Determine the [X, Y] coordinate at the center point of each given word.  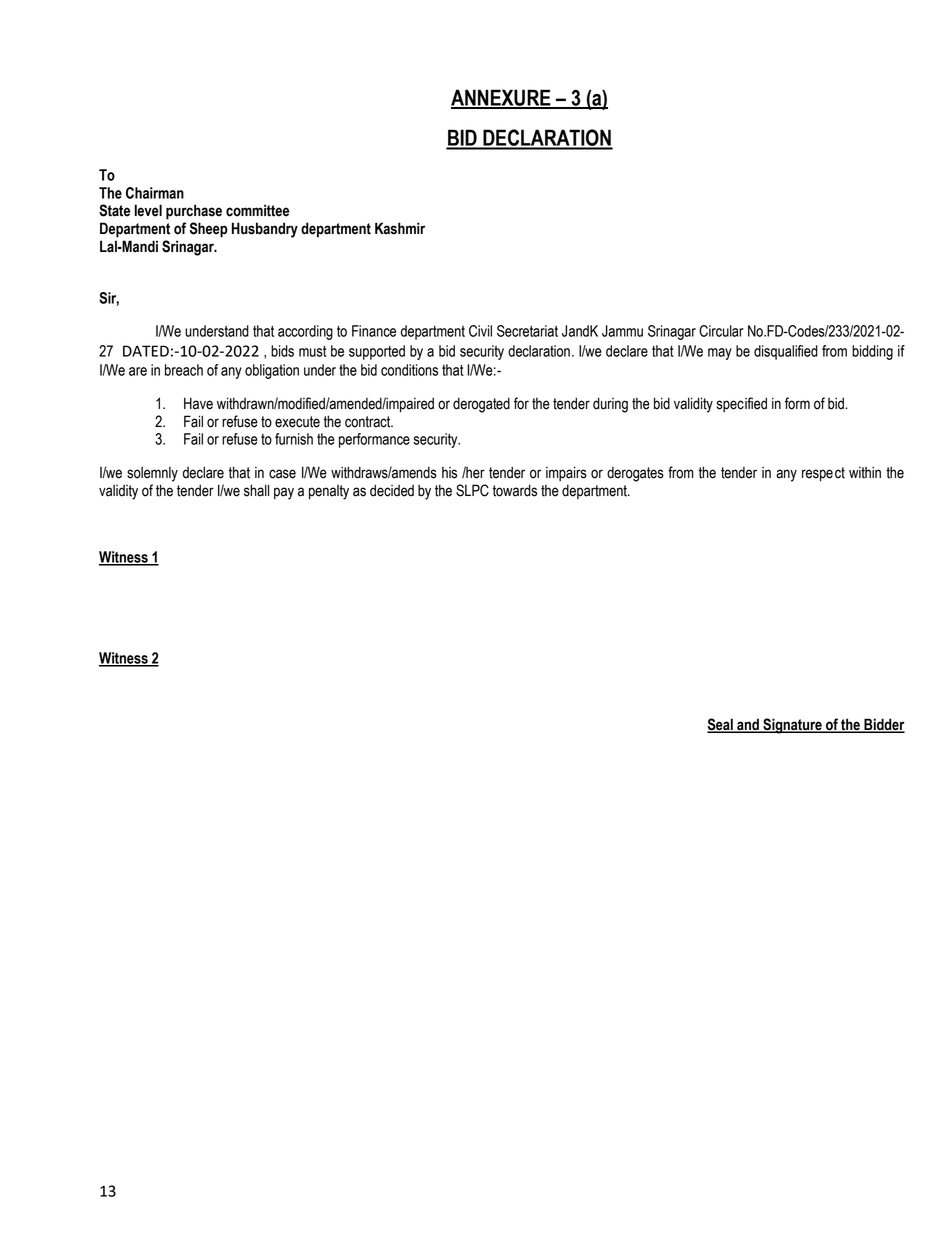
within [865, 473]
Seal [721, 725]
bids [282, 351]
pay [284, 493]
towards [515, 490]
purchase [194, 212]
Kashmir [400, 228]
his [449, 473]
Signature [792, 726]
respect [823, 474]
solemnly [152, 474]
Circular [721, 331]
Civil [480, 331]
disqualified [786, 352]
